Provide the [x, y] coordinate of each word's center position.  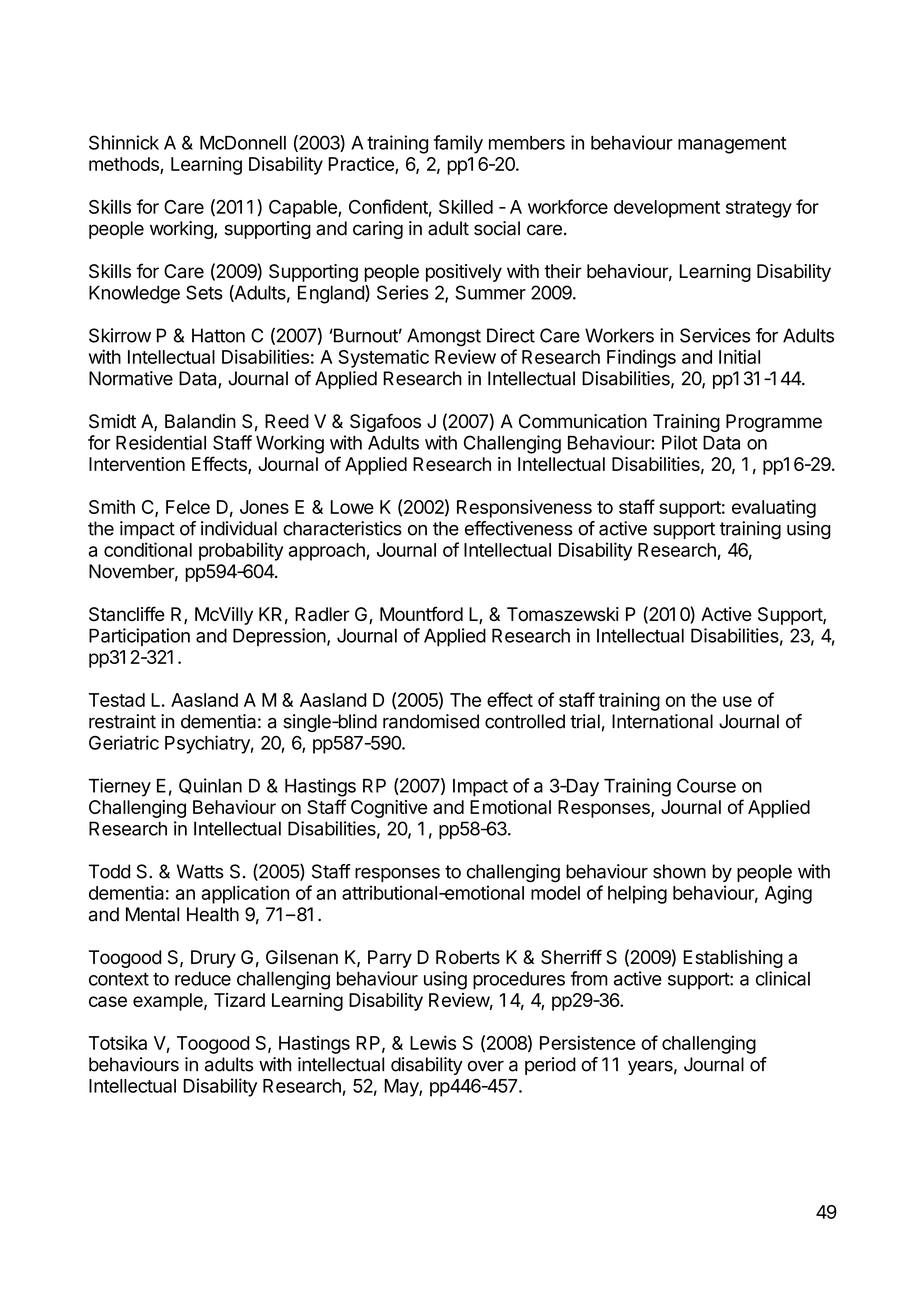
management [732, 145]
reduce [203, 978]
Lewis [433, 1042]
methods [124, 164]
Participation [139, 637]
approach [328, 552]
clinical [783, 978]
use [737, 701]
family [458, 144]
